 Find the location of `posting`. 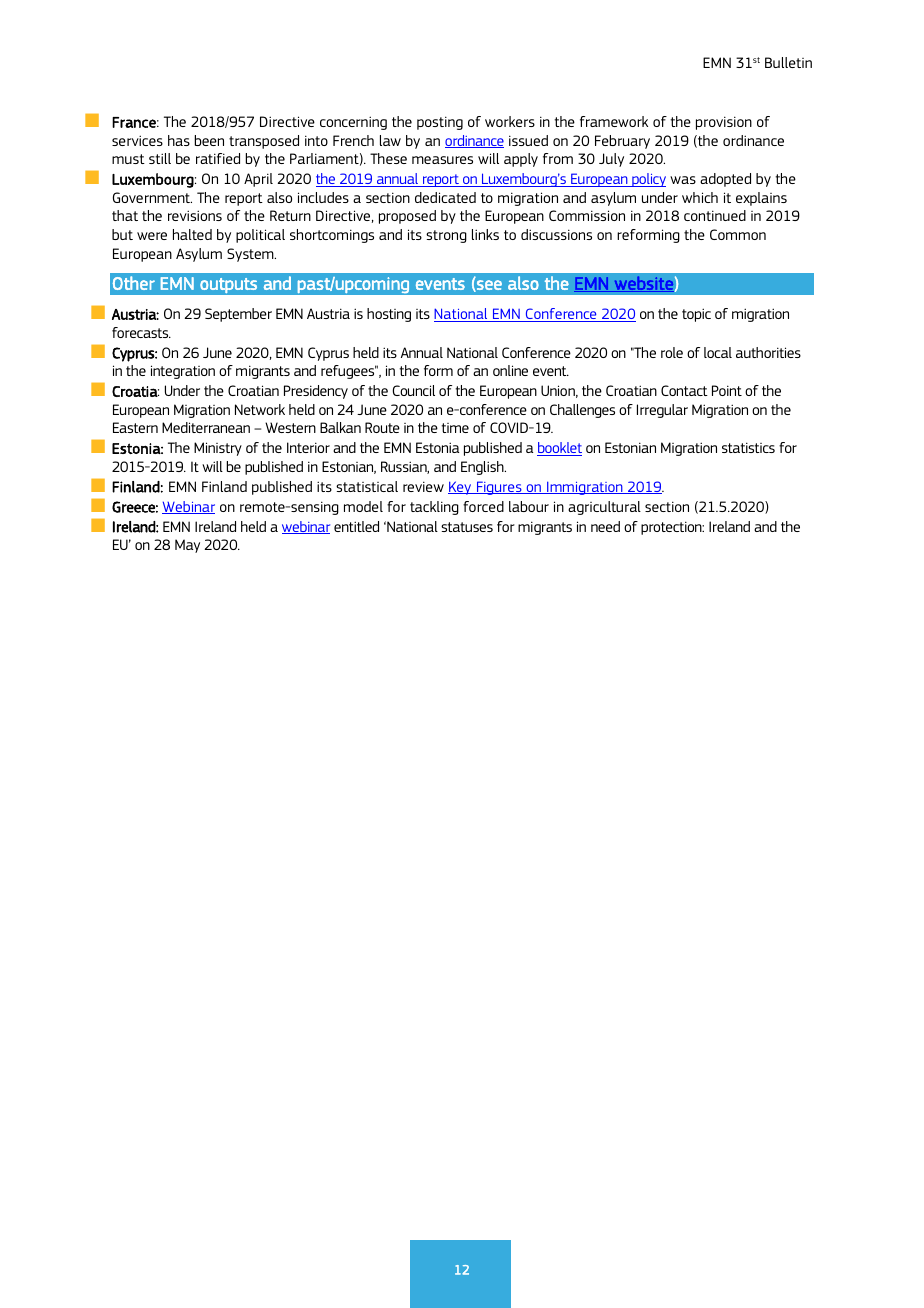

posting is located at coordinates (440, 123).
